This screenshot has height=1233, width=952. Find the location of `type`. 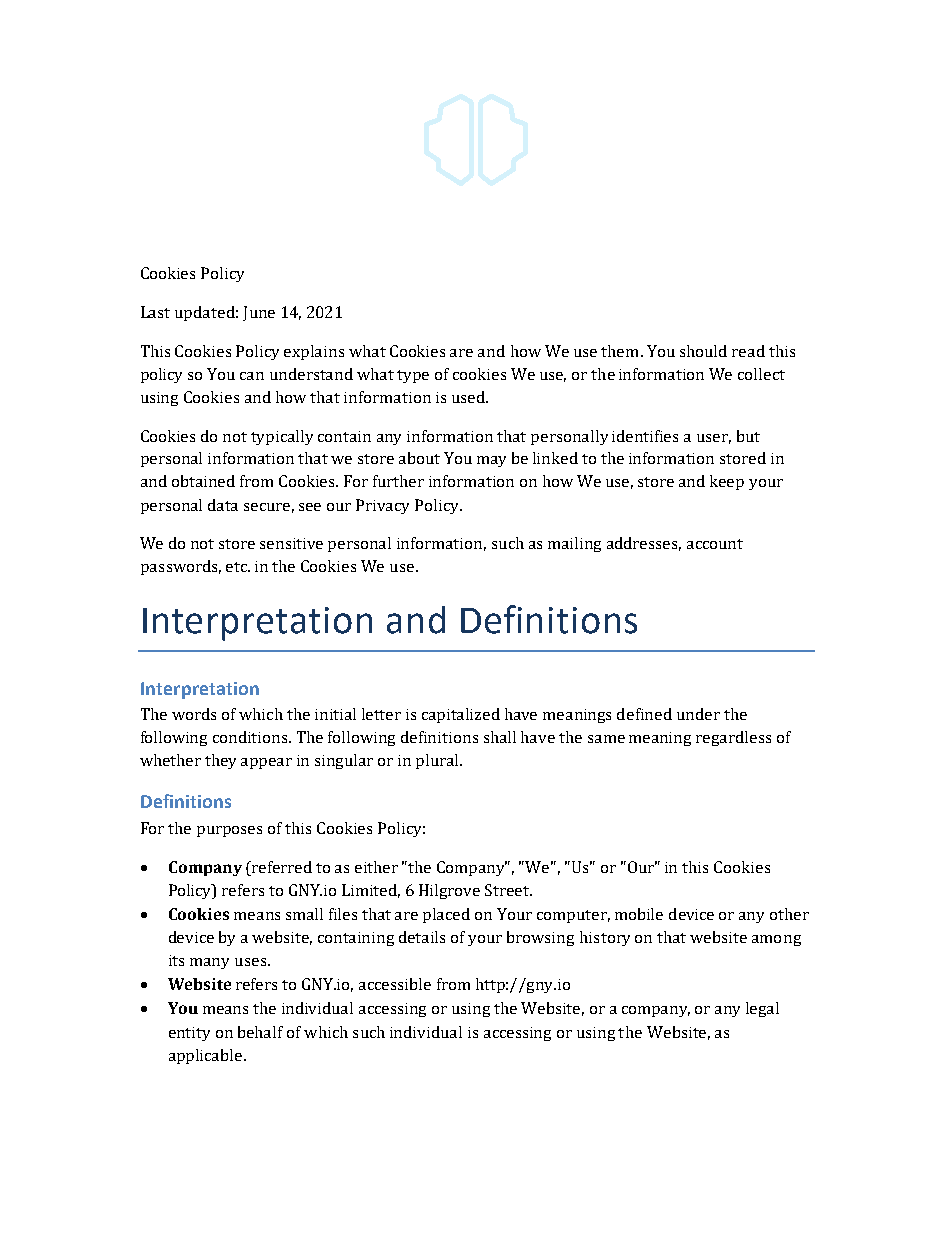

type is located at coordinates (413, 376).
